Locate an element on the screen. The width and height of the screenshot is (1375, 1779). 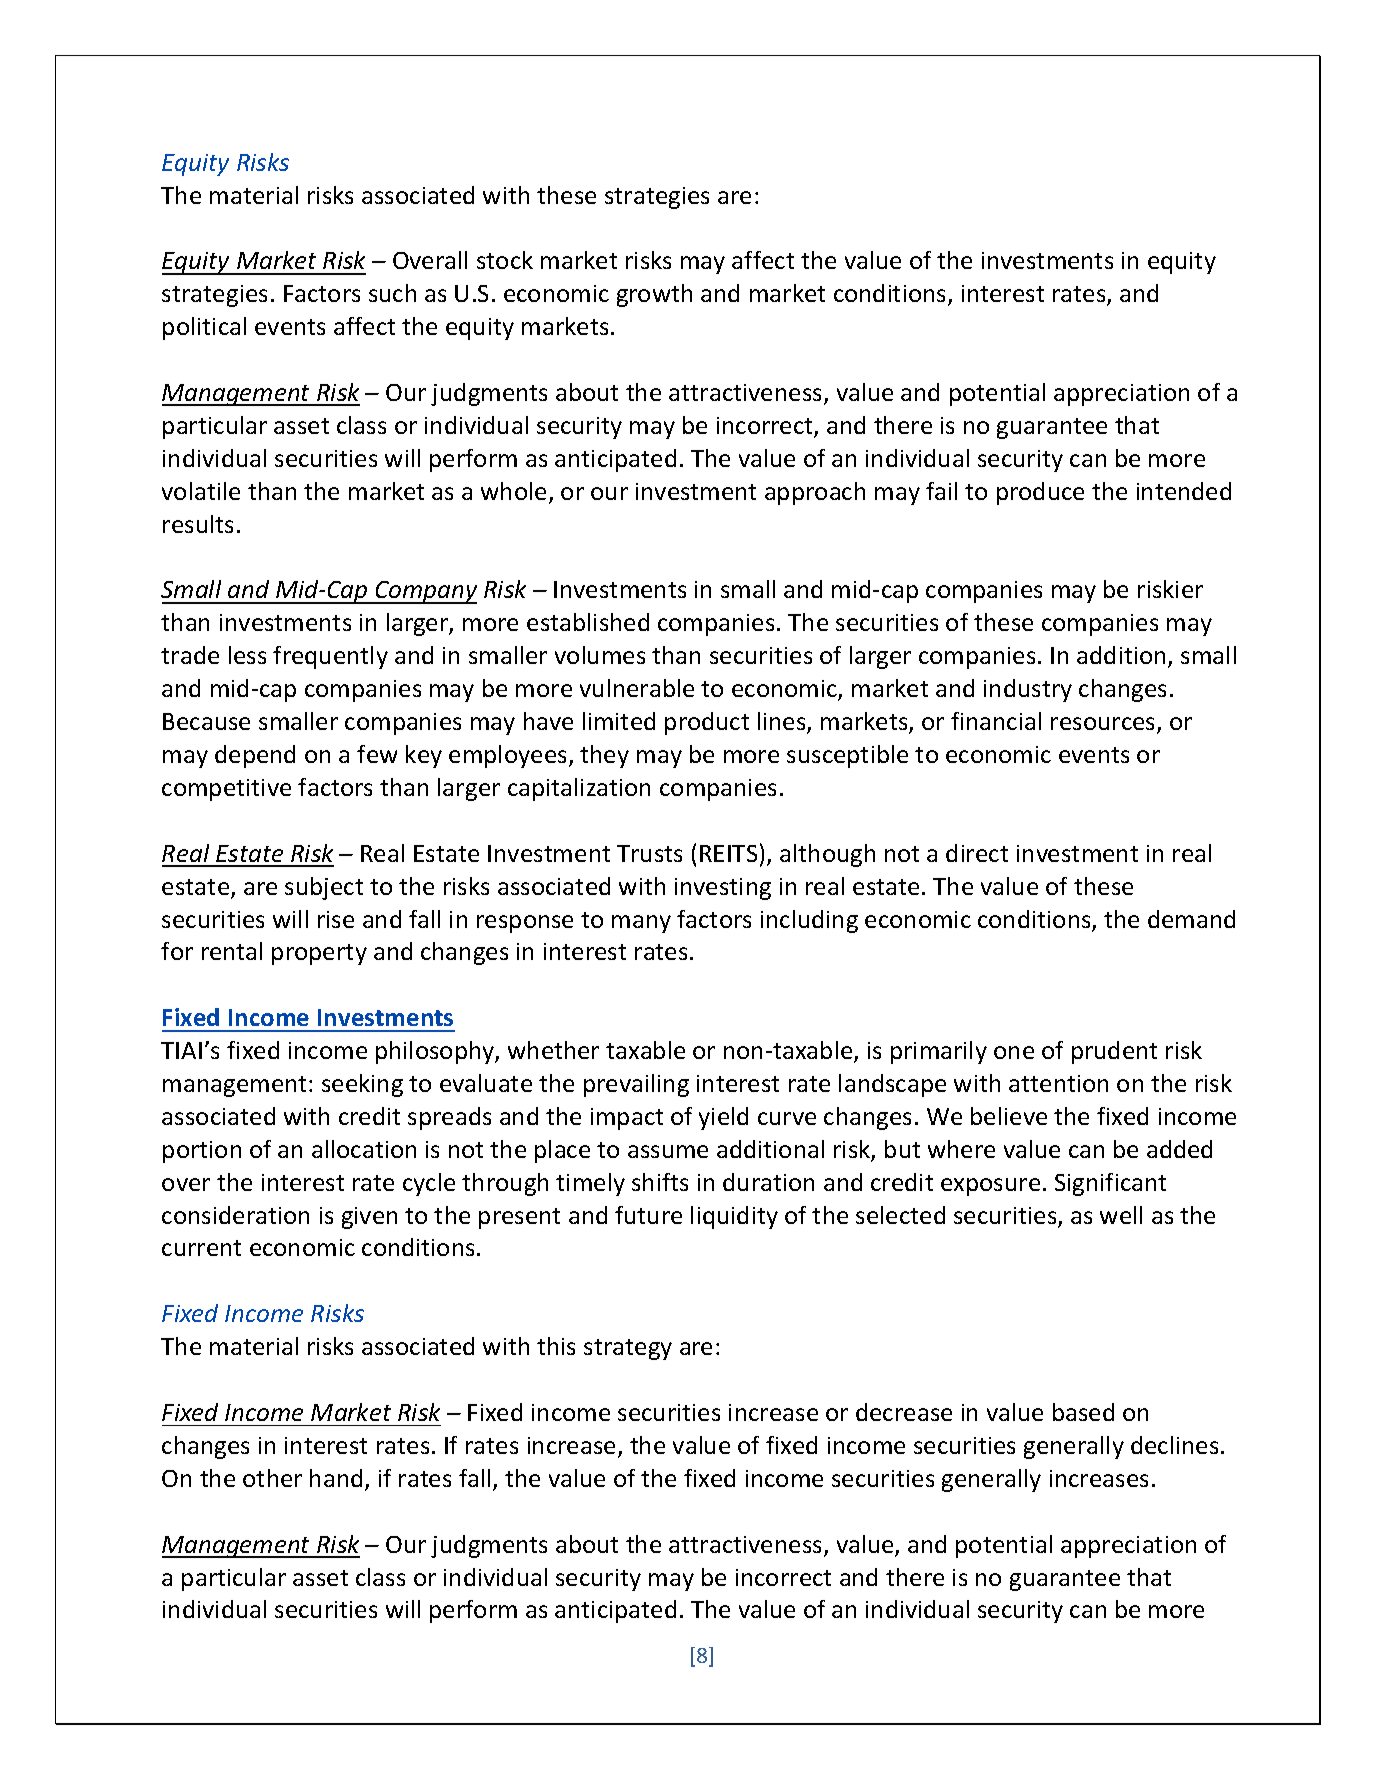
direct is located at coordinates (977, 853).
